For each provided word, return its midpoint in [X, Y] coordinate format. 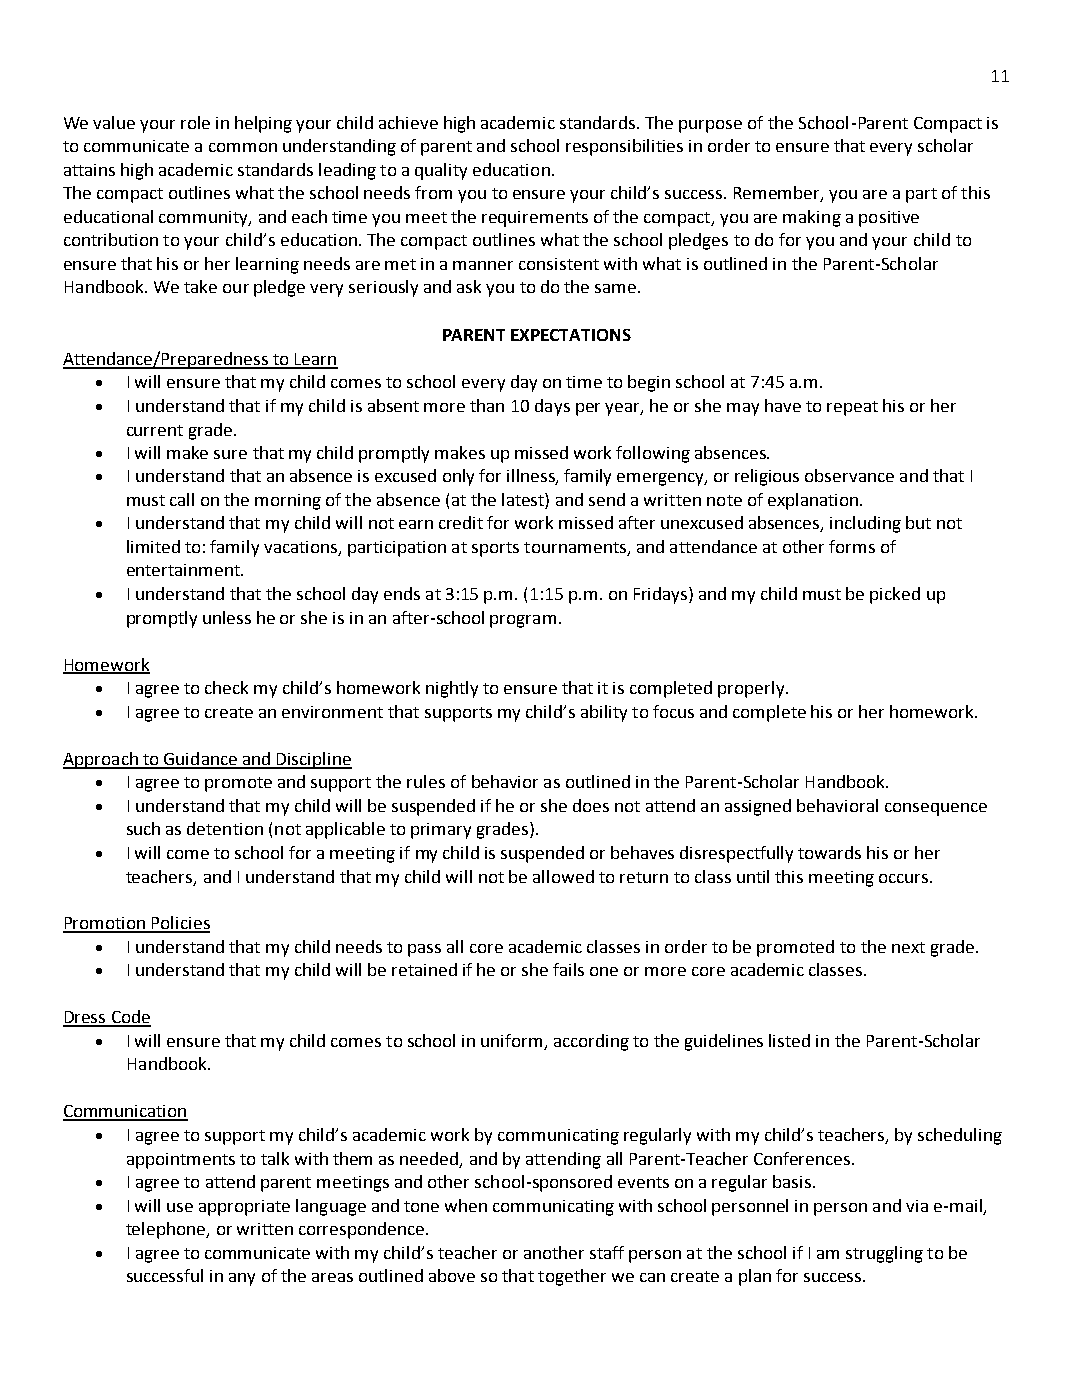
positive [889, 219]
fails [568, 969]
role [195, 122]
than [487, 405]
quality [441, 171]
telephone [167, 1230]
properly [752, 689]
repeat [852, 408]
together [572, 1277]
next [908, 947]
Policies [180, 924]
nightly [452, 689]
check [226, 687]
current [155, 430]
